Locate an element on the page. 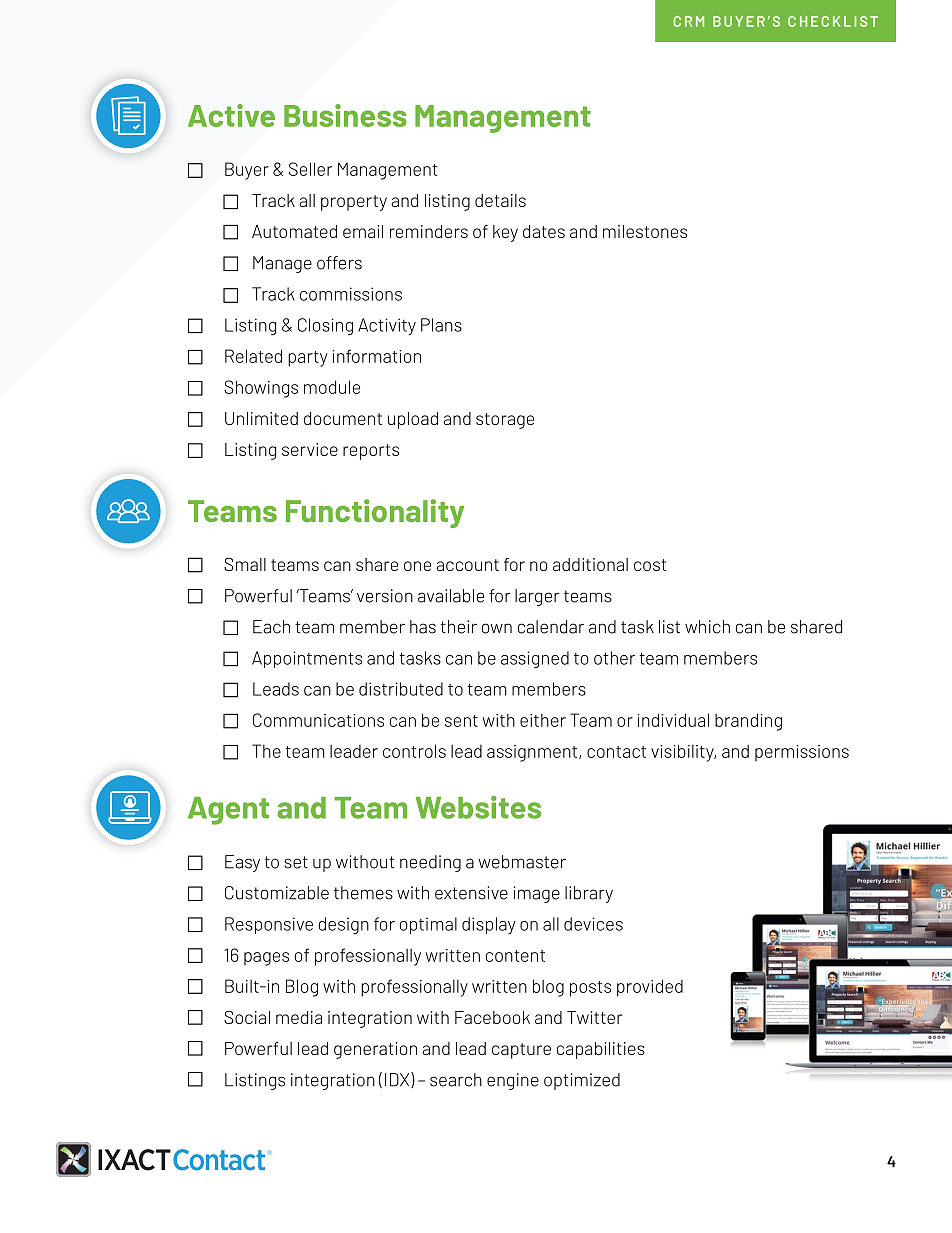 This image has width=952, height=1233. cost is located at coordinates (650, 565).
